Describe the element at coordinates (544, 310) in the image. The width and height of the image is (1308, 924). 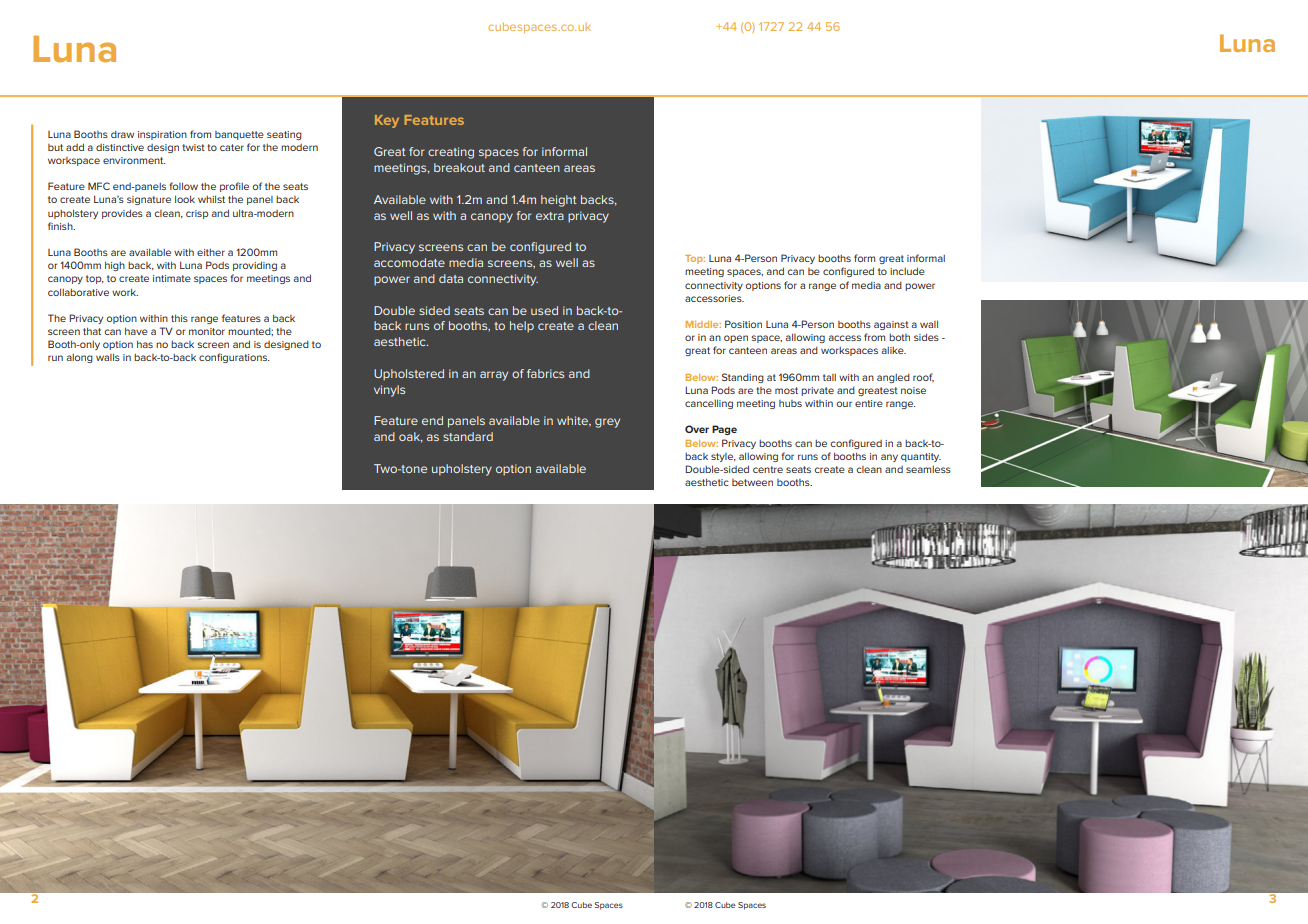
I see `used` at that location.
